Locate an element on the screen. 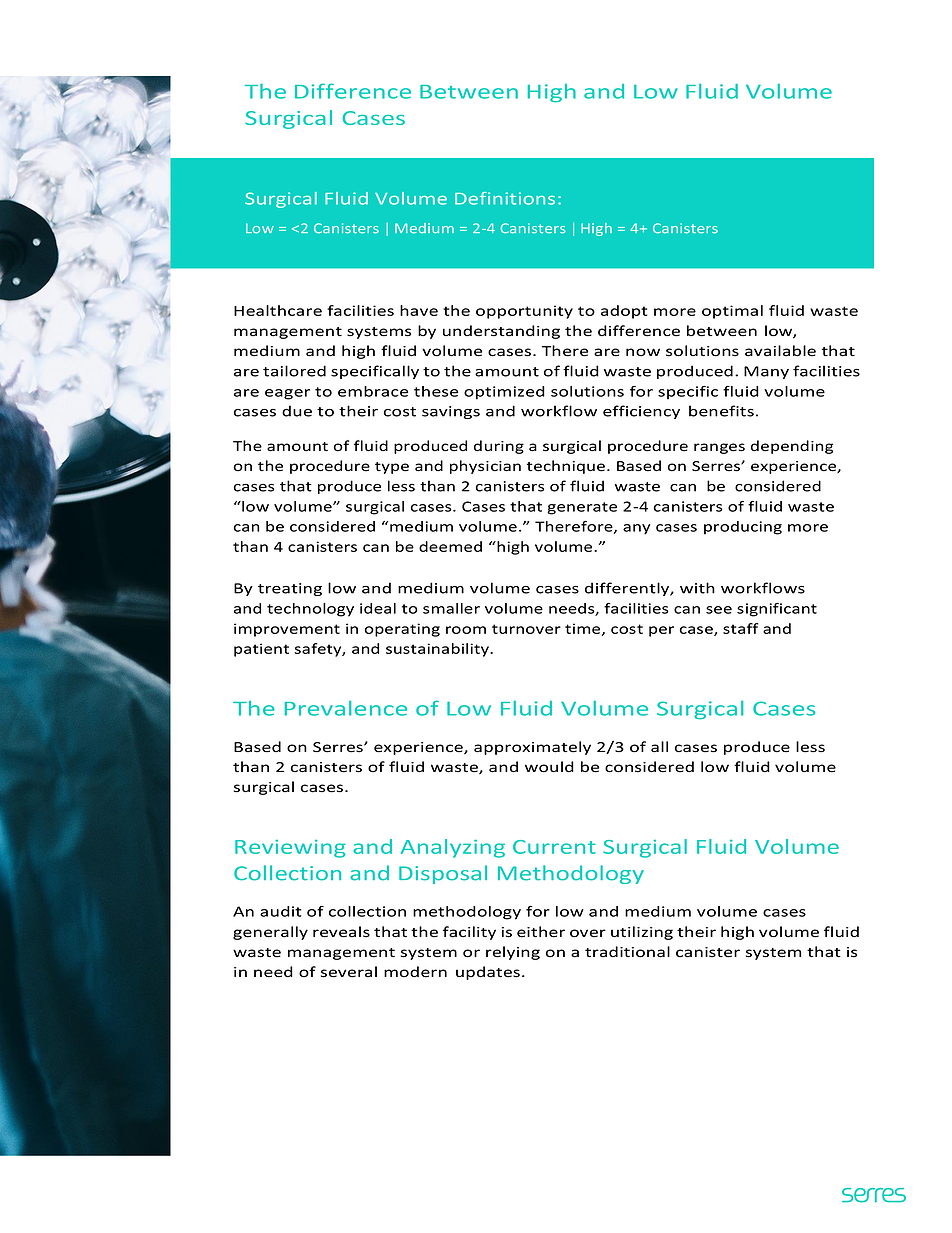 This screenshot has height=1233, width=952. relying is located at coordinates (513, 953).
